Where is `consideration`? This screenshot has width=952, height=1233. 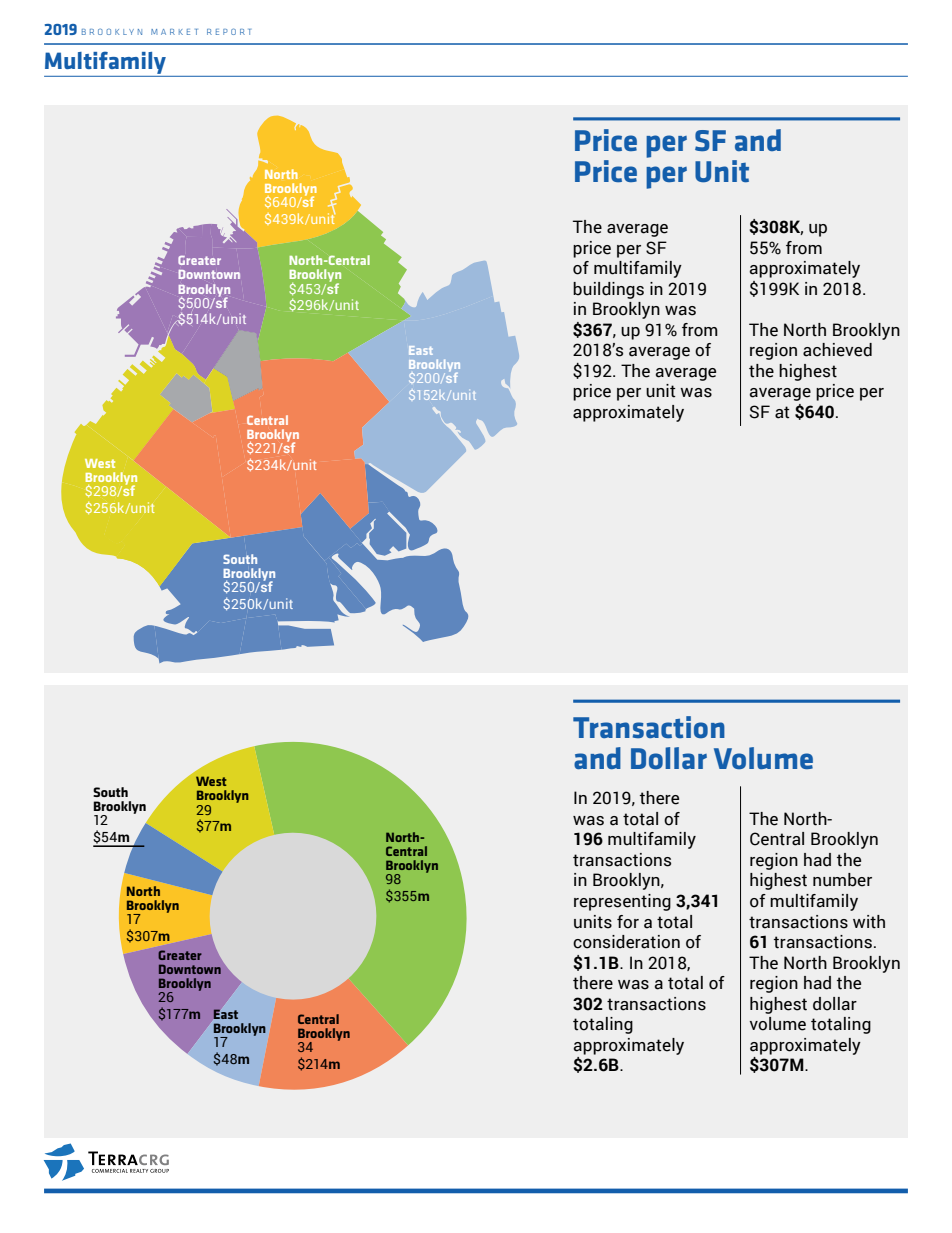
consideration is located at coordinates (626, 942).
